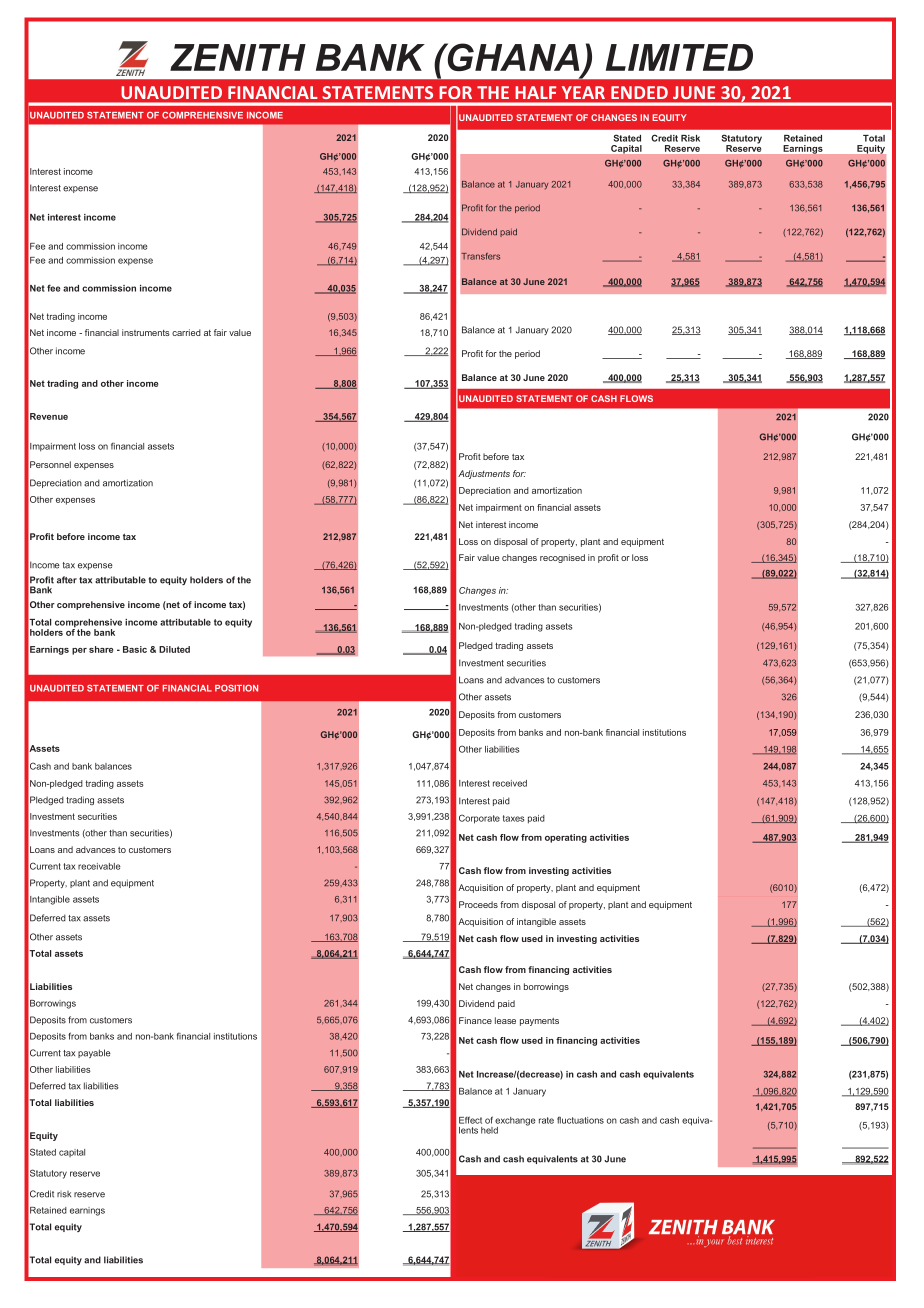  What do you see at coordinates (94, 1053) in the document?
I see `payable` at bounding box center [94, 1053].
